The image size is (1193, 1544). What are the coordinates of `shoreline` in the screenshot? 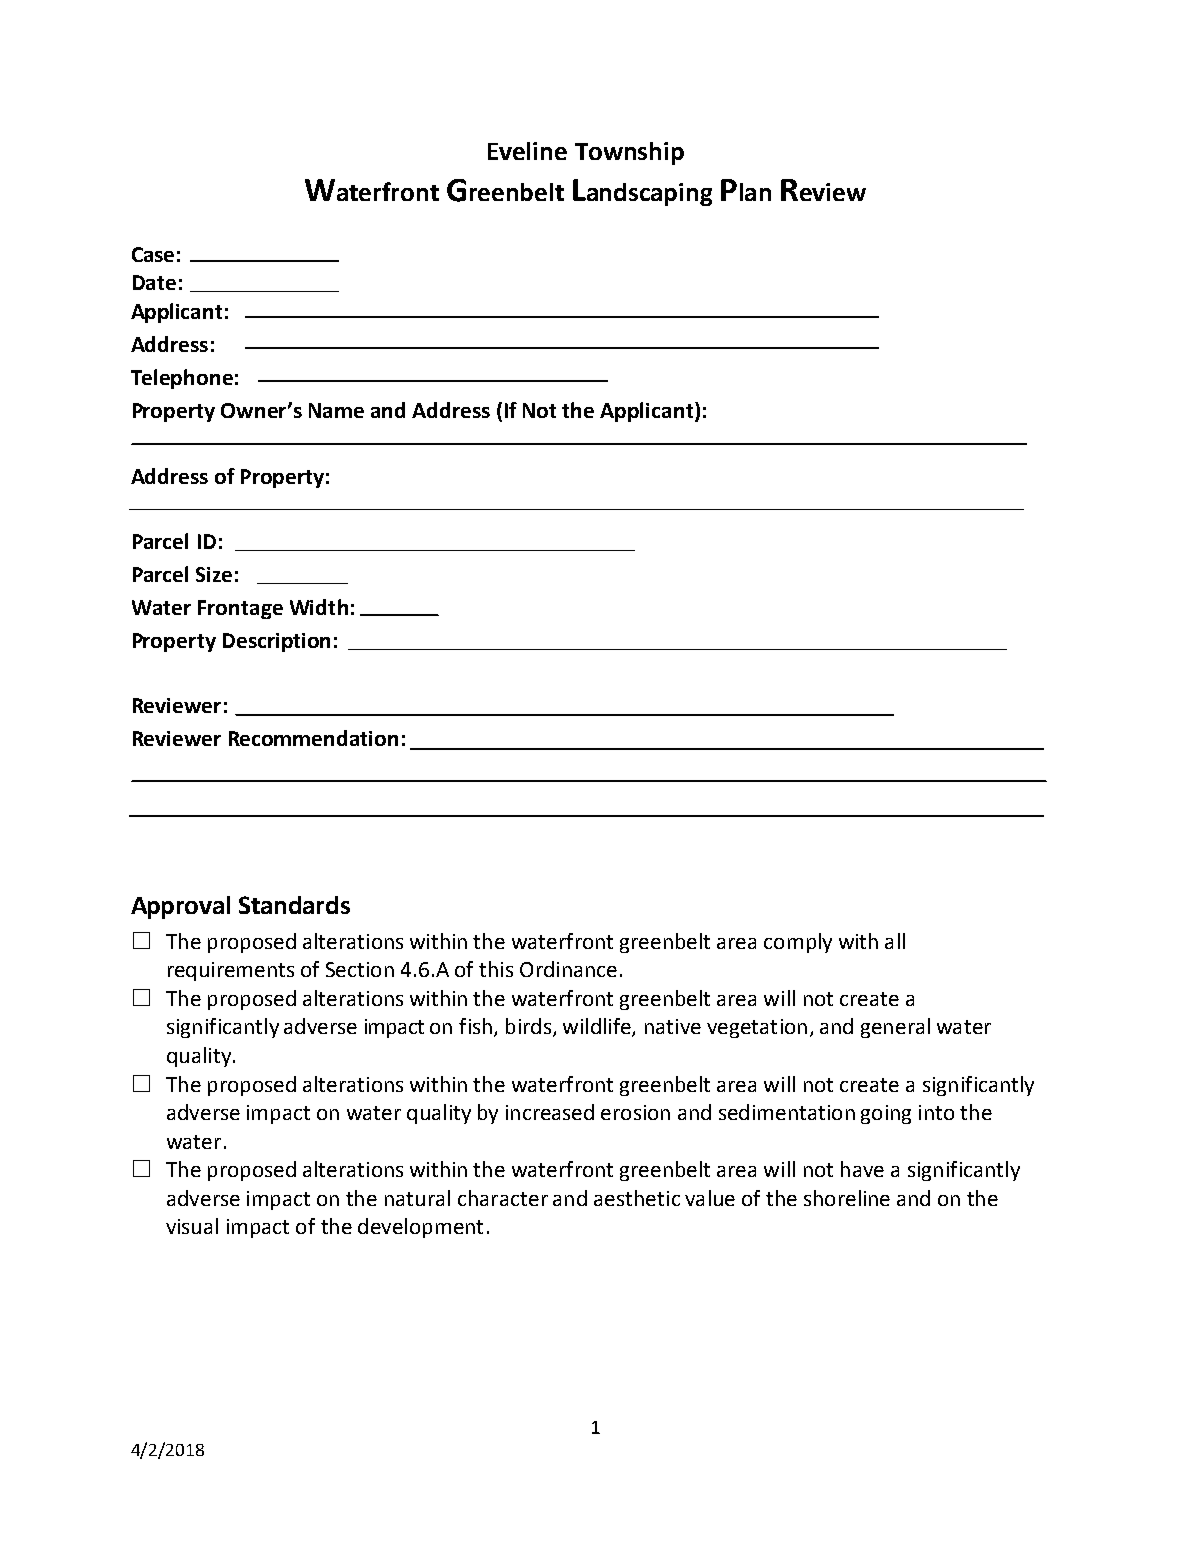 It's located at (847, 1198).
